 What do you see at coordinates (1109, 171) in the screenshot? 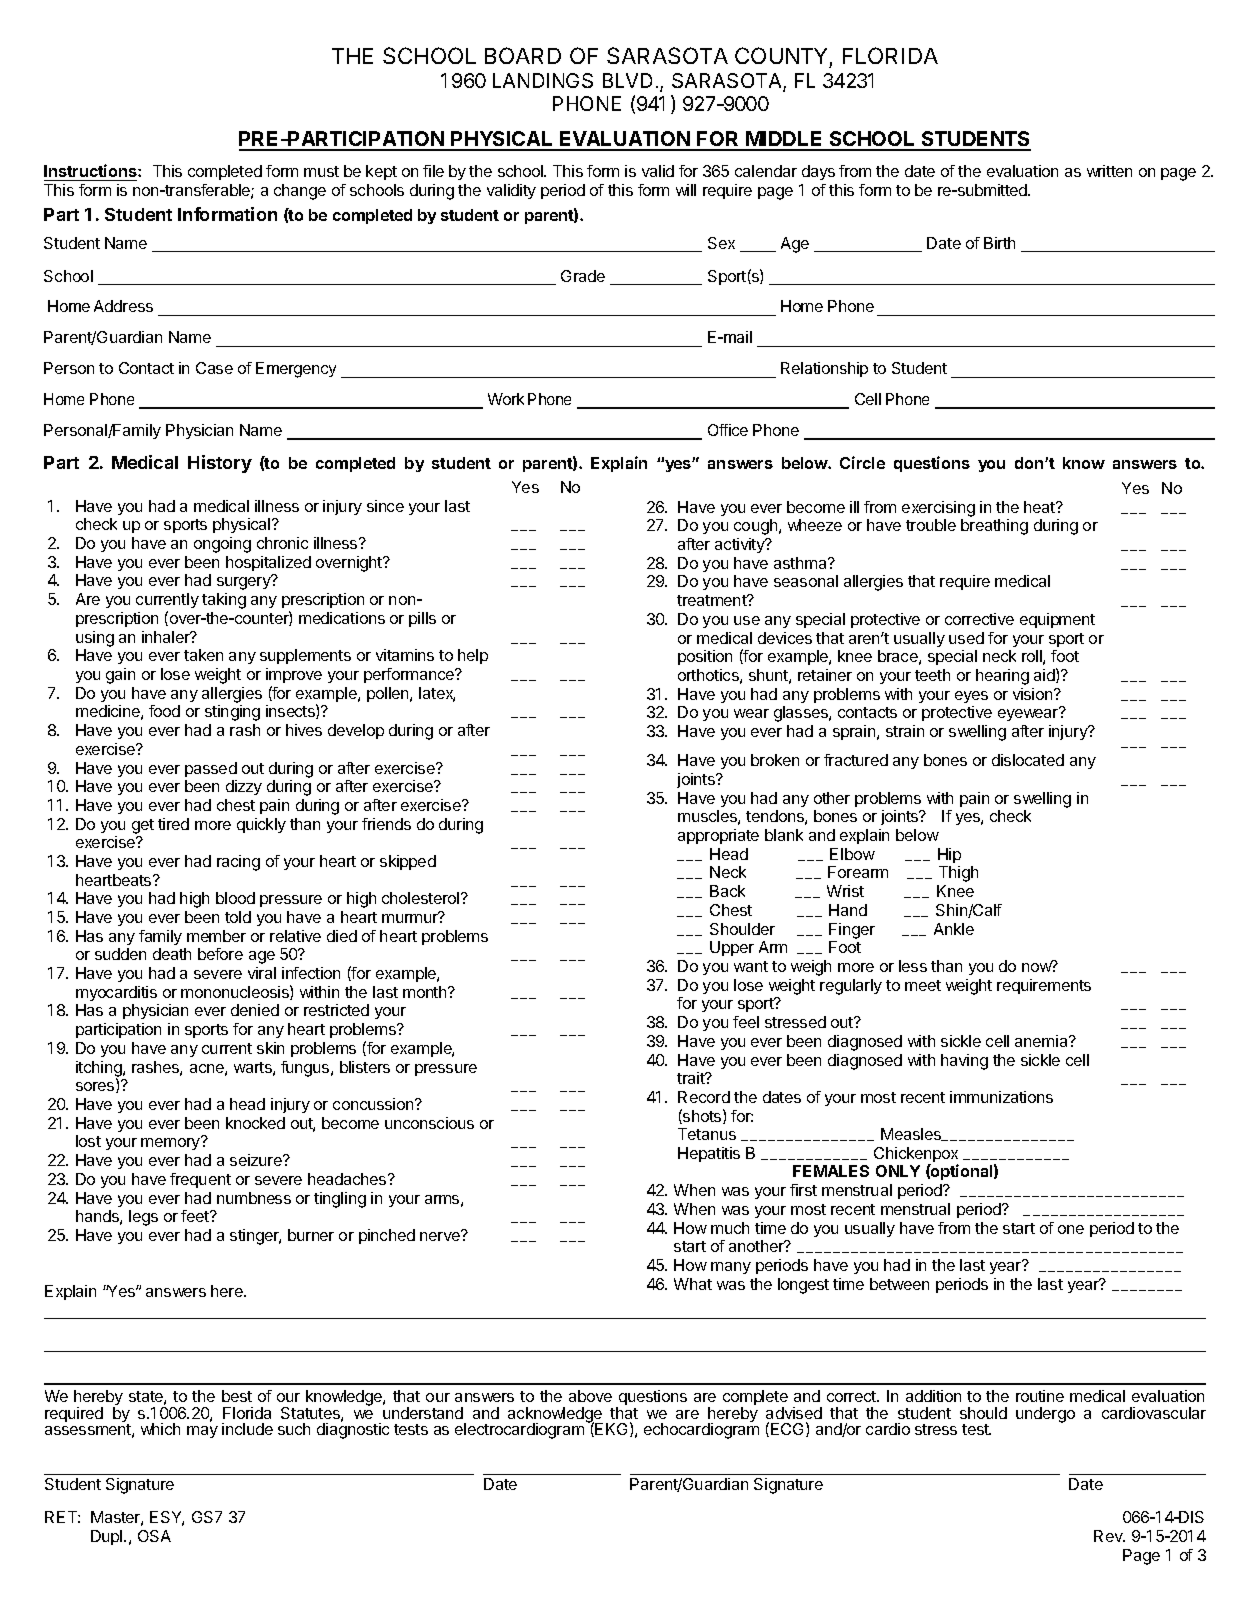
I see `written` at bounding box center [1109, 171].
